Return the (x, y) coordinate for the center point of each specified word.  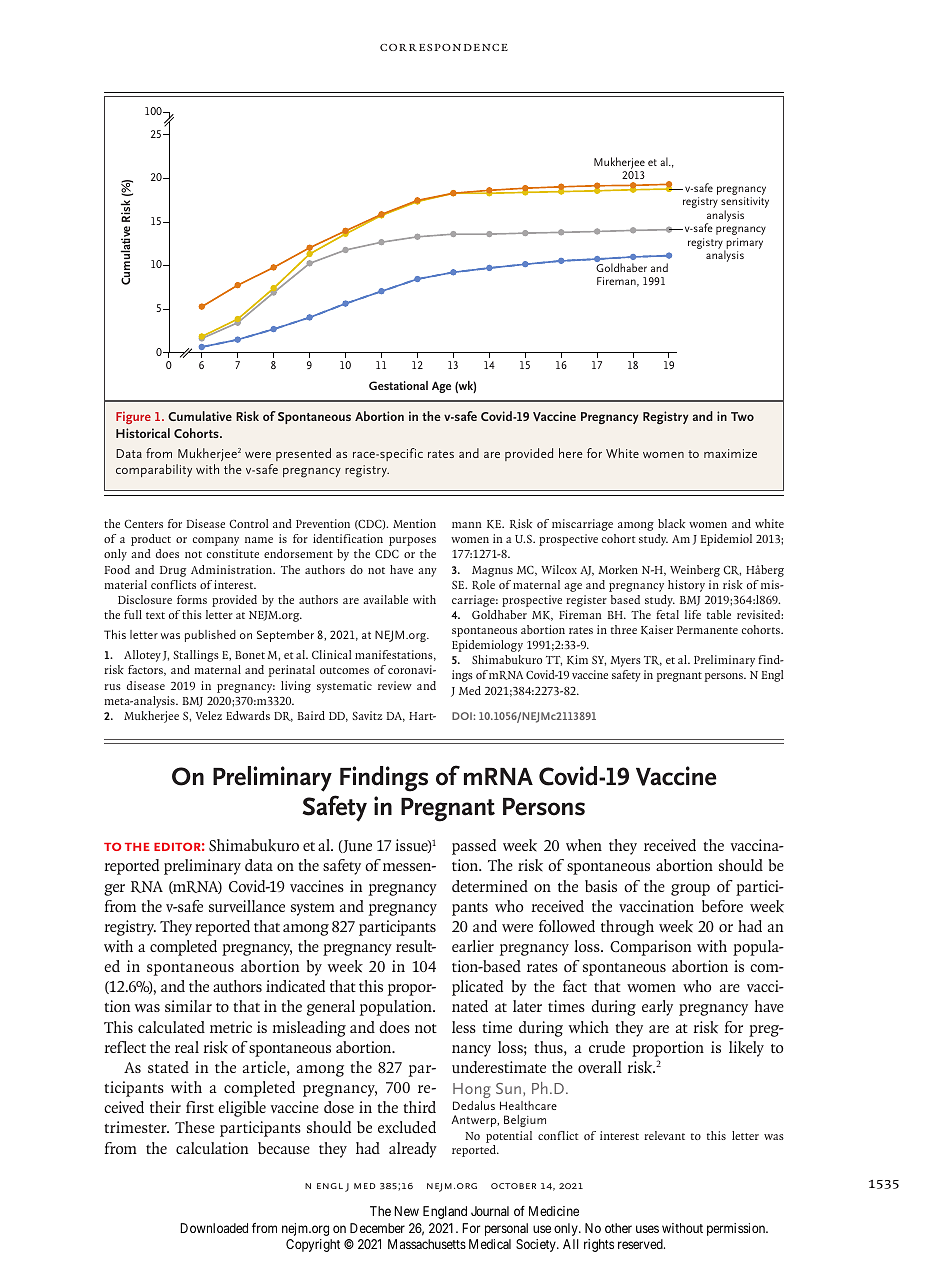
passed (474, 847)
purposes (412, 541)
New (406, 1211)
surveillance (247, 906)
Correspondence (444, 47)
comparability (154, 470)
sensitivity (745, 204)
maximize (730, 453)
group (690, 890)
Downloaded (214, 1228)
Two (742, 416)
